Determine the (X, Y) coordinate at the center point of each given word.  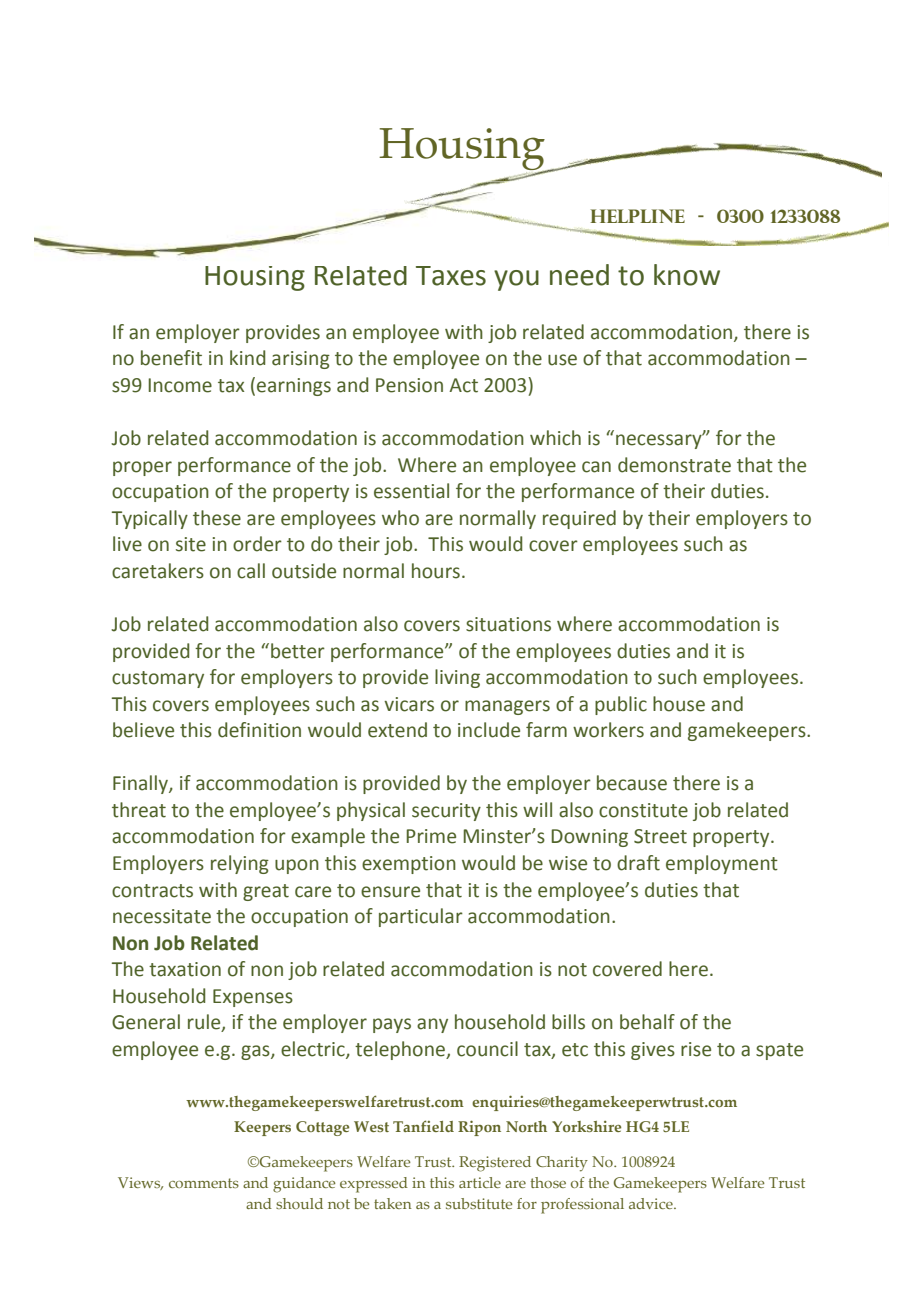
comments (204, 1183)
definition (259, 730)
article (480, 1182)
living (457, 678)
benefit (171, 358)
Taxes (451, 276)
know (687, 275)
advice (652, 1203)
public (621, 705)
